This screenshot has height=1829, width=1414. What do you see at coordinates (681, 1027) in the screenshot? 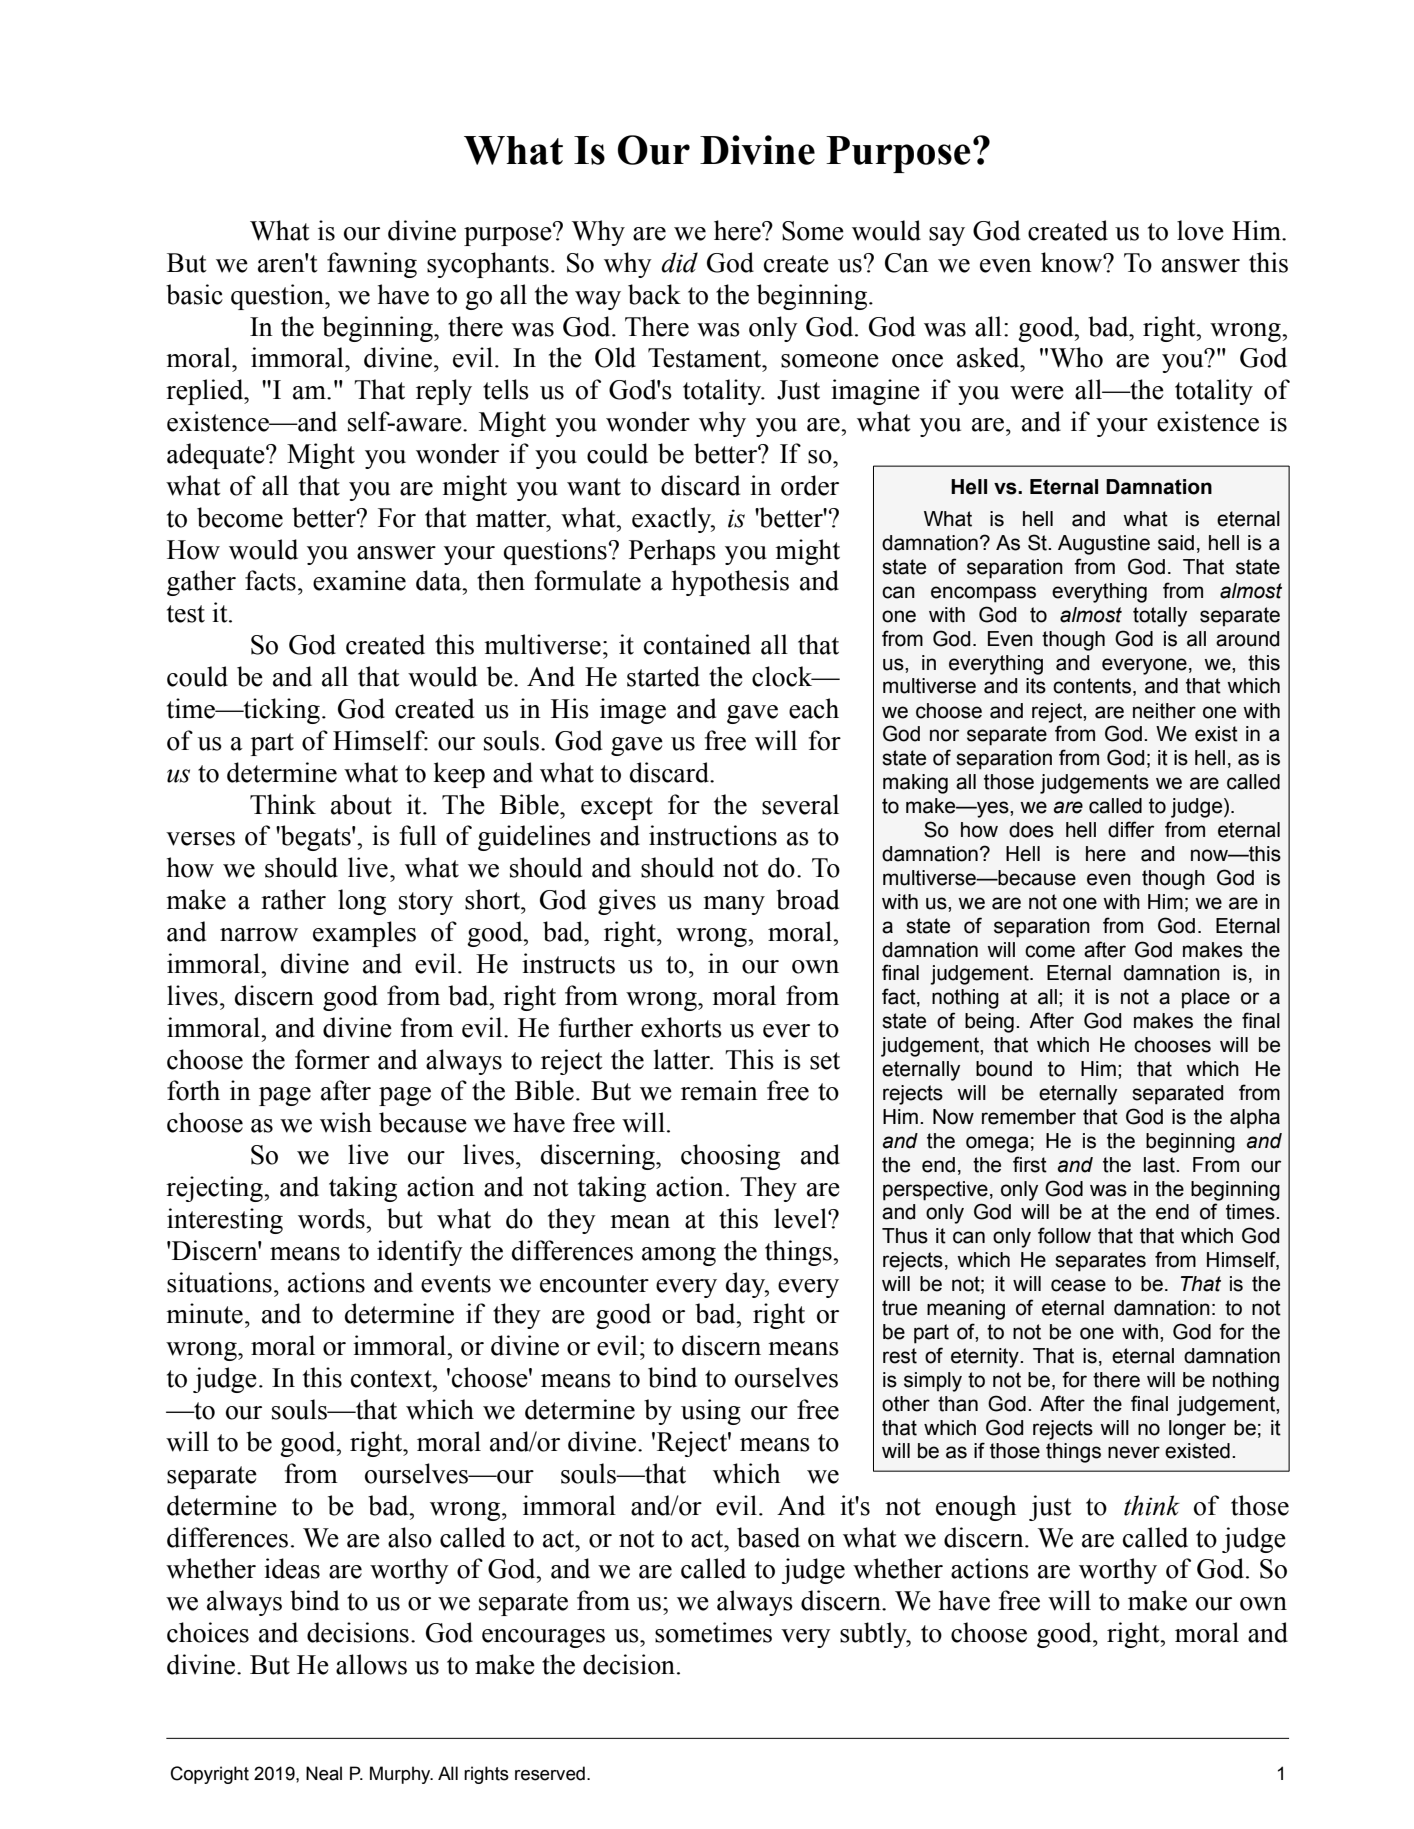
I see `exhorts` at bounding box center [681, 1027].
